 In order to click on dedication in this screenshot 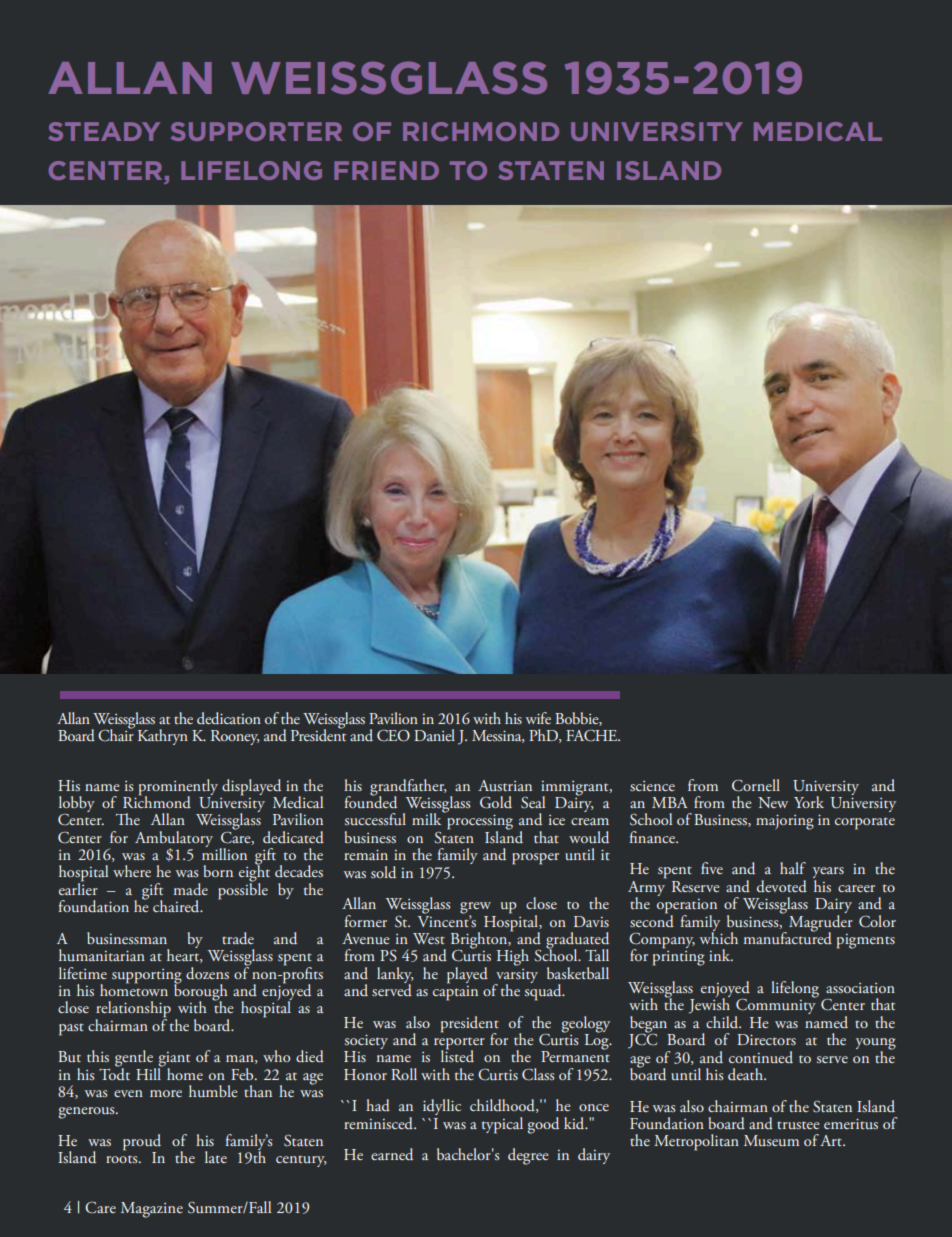, I will do `click(229, 718)`.
